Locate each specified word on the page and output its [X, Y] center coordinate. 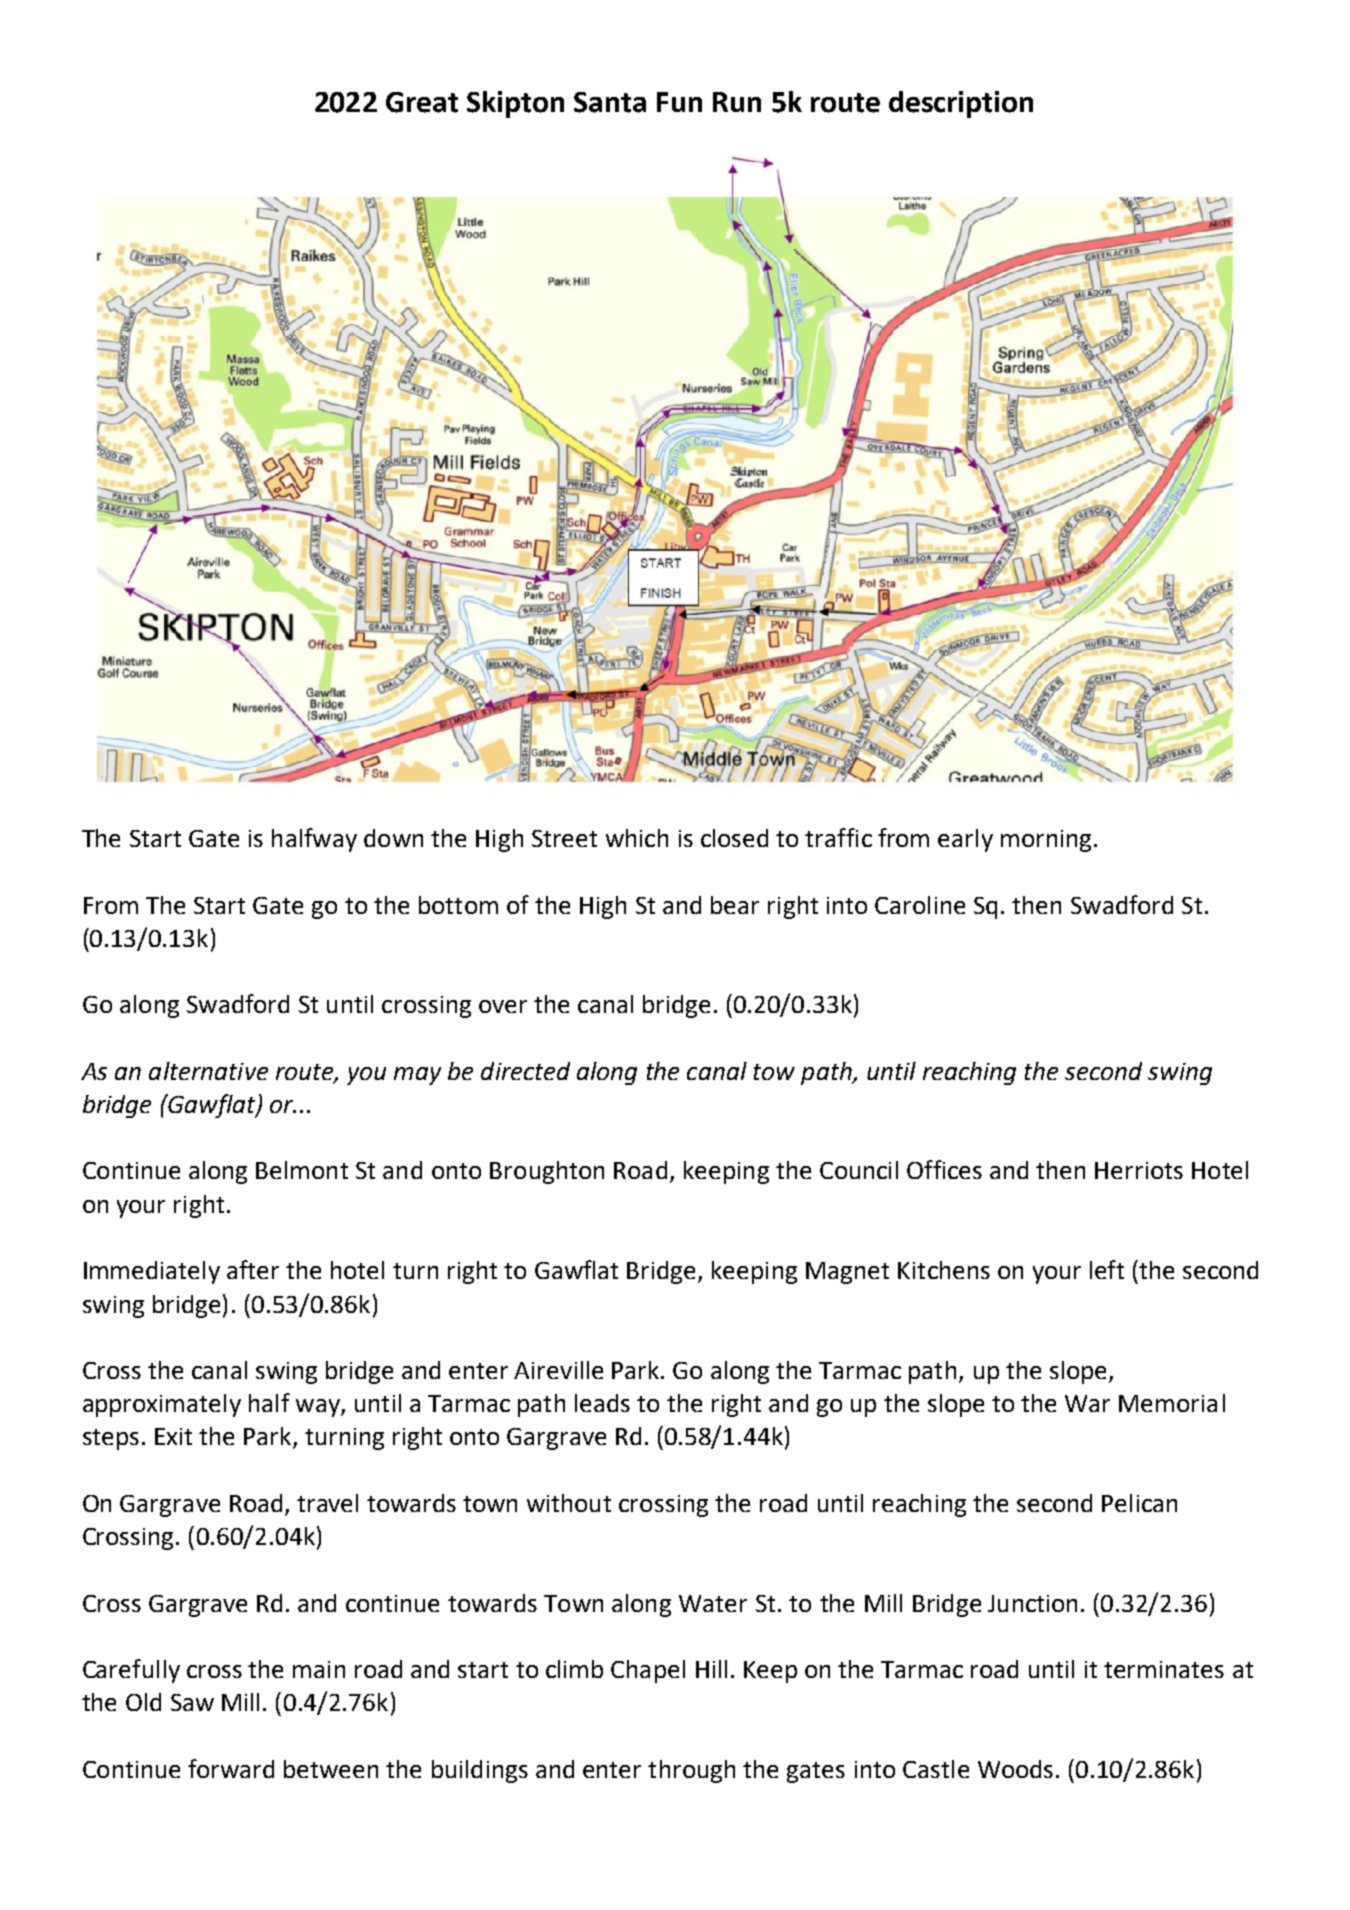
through [691, 1771]
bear [735, 905]
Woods [1015, 1769]
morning [1046, 841]
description [961, 104]
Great [422, 102]
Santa [610, 102]
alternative [208, 1071]
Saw [192, 1702]
